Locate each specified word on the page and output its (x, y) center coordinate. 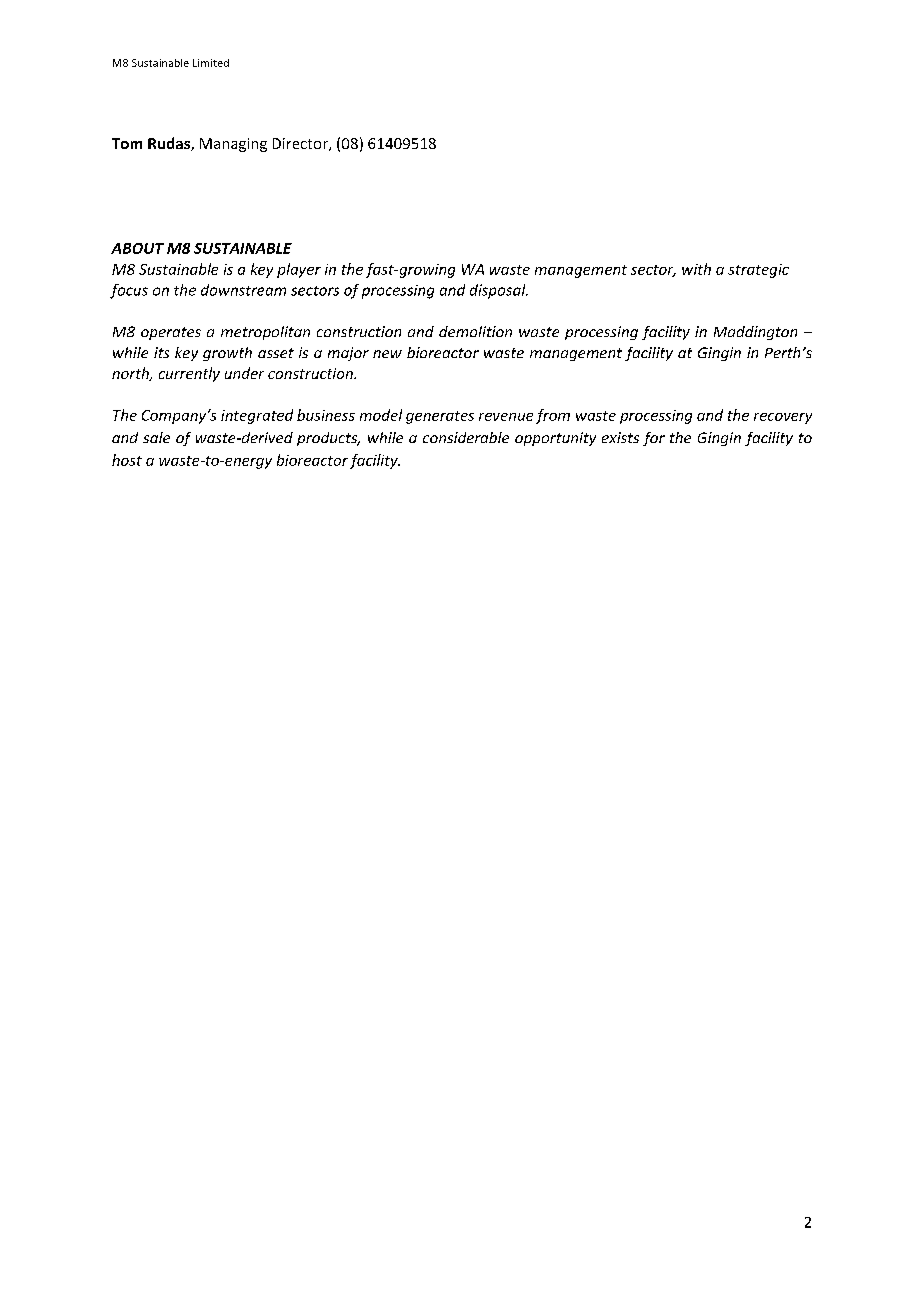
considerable (466, 437)
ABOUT (137, 248)
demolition (475, 331)
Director (301, 144)
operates (171, 333)
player (299, 270)
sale (156, 437)
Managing (233, 145)
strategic (758, 271)
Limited (211, 63)
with (696, 269)
